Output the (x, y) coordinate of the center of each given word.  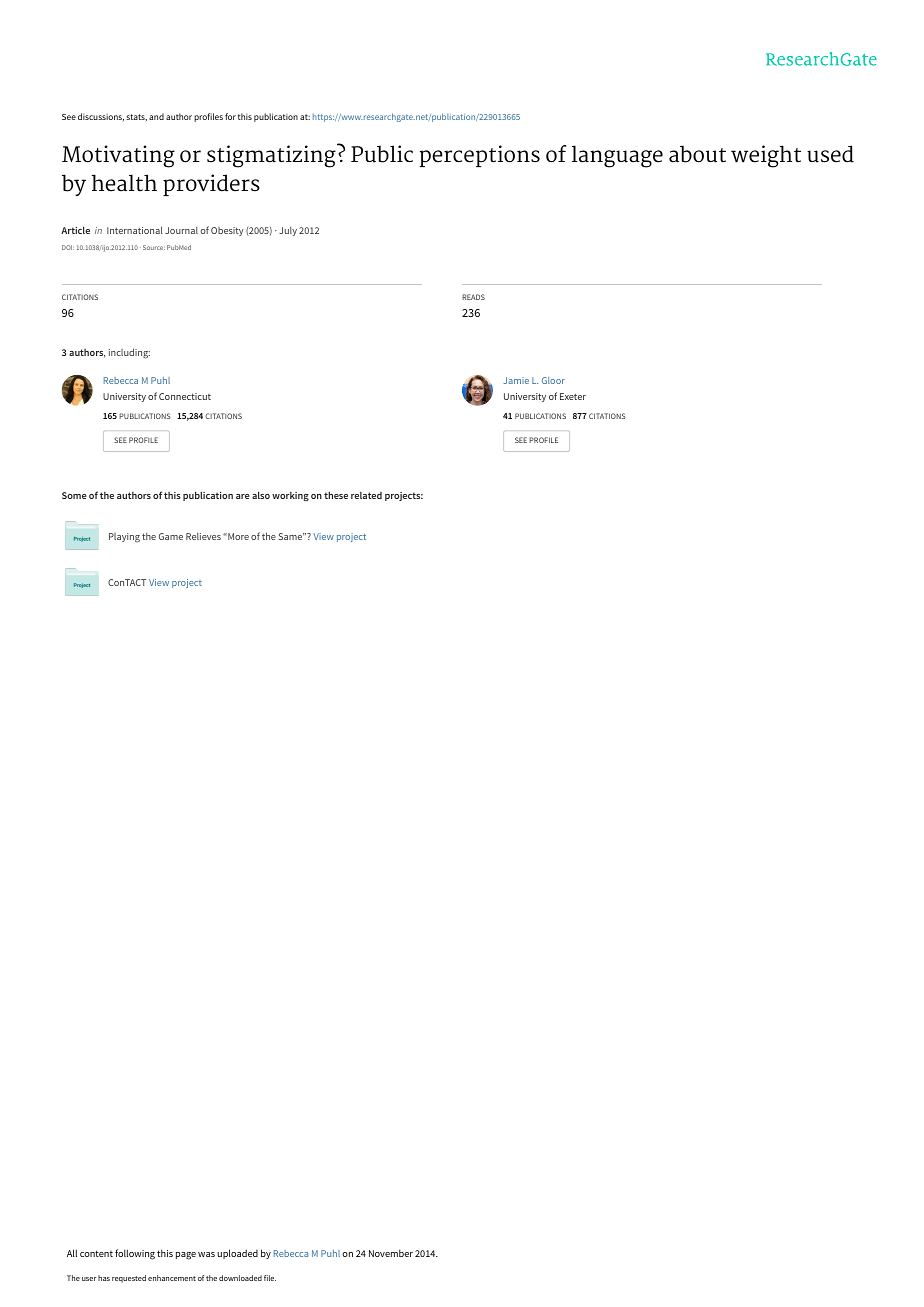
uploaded (237, 1254)
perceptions (480, 156)
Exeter (573, 396)
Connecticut (185, 396)
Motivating (118, 156)
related (366, 495)
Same (291, 536)
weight (766, 156)
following (135, 1254)
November (391, 1253)
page (186, 1256)
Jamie (516, 380)
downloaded (240, 1278)
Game (171, 536)
